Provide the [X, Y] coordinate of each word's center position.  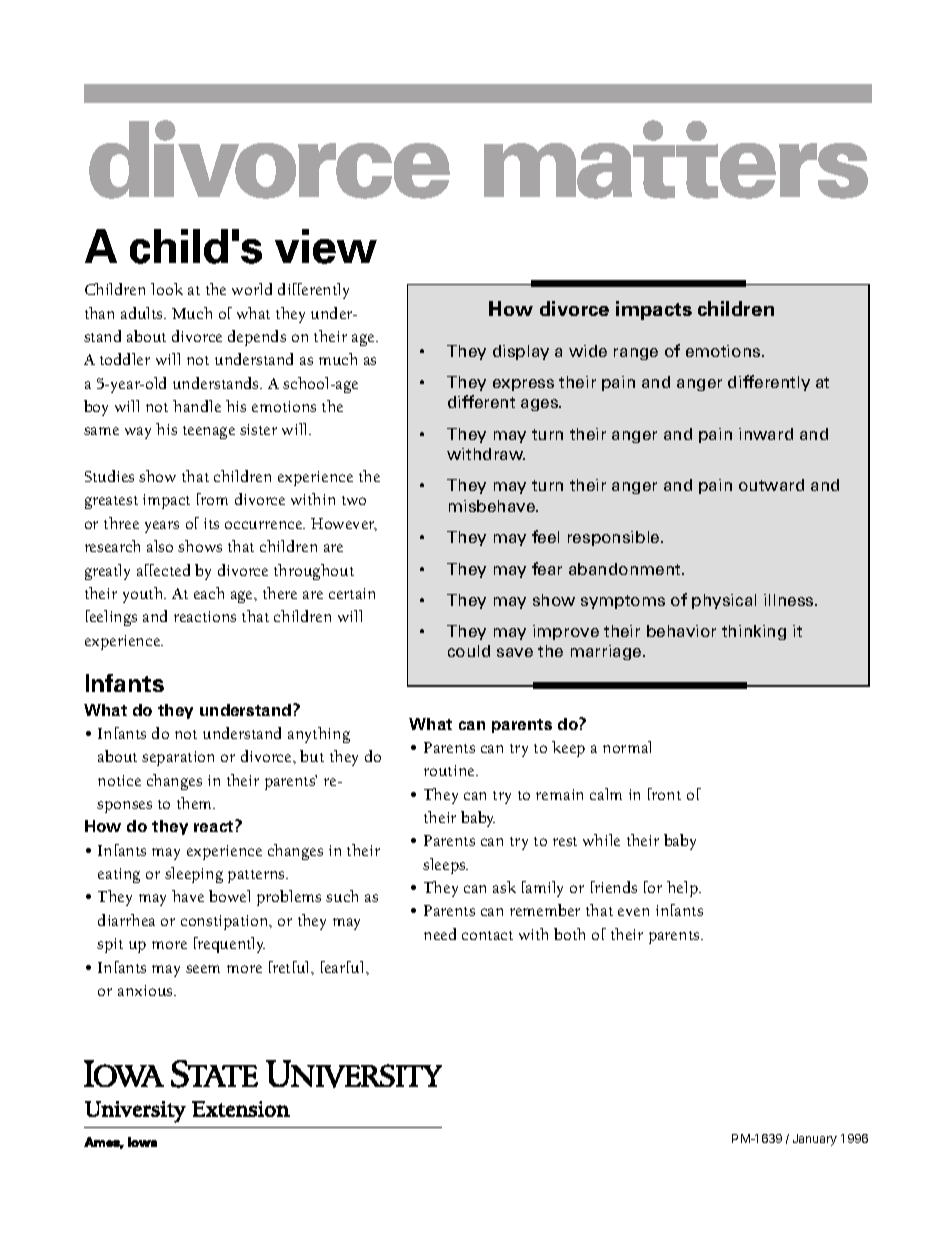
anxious [146, 990]
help [683, 889]
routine [450, 770]
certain [352, 593]
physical [724, 601]
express [523, 385]
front [664, 794]
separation [178, 758]
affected [163, 570]
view [326, 246]
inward [766, 434]
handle [197, 406]
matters [676, 163]
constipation [226, 922]
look [167, 289]
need [440, 934]
